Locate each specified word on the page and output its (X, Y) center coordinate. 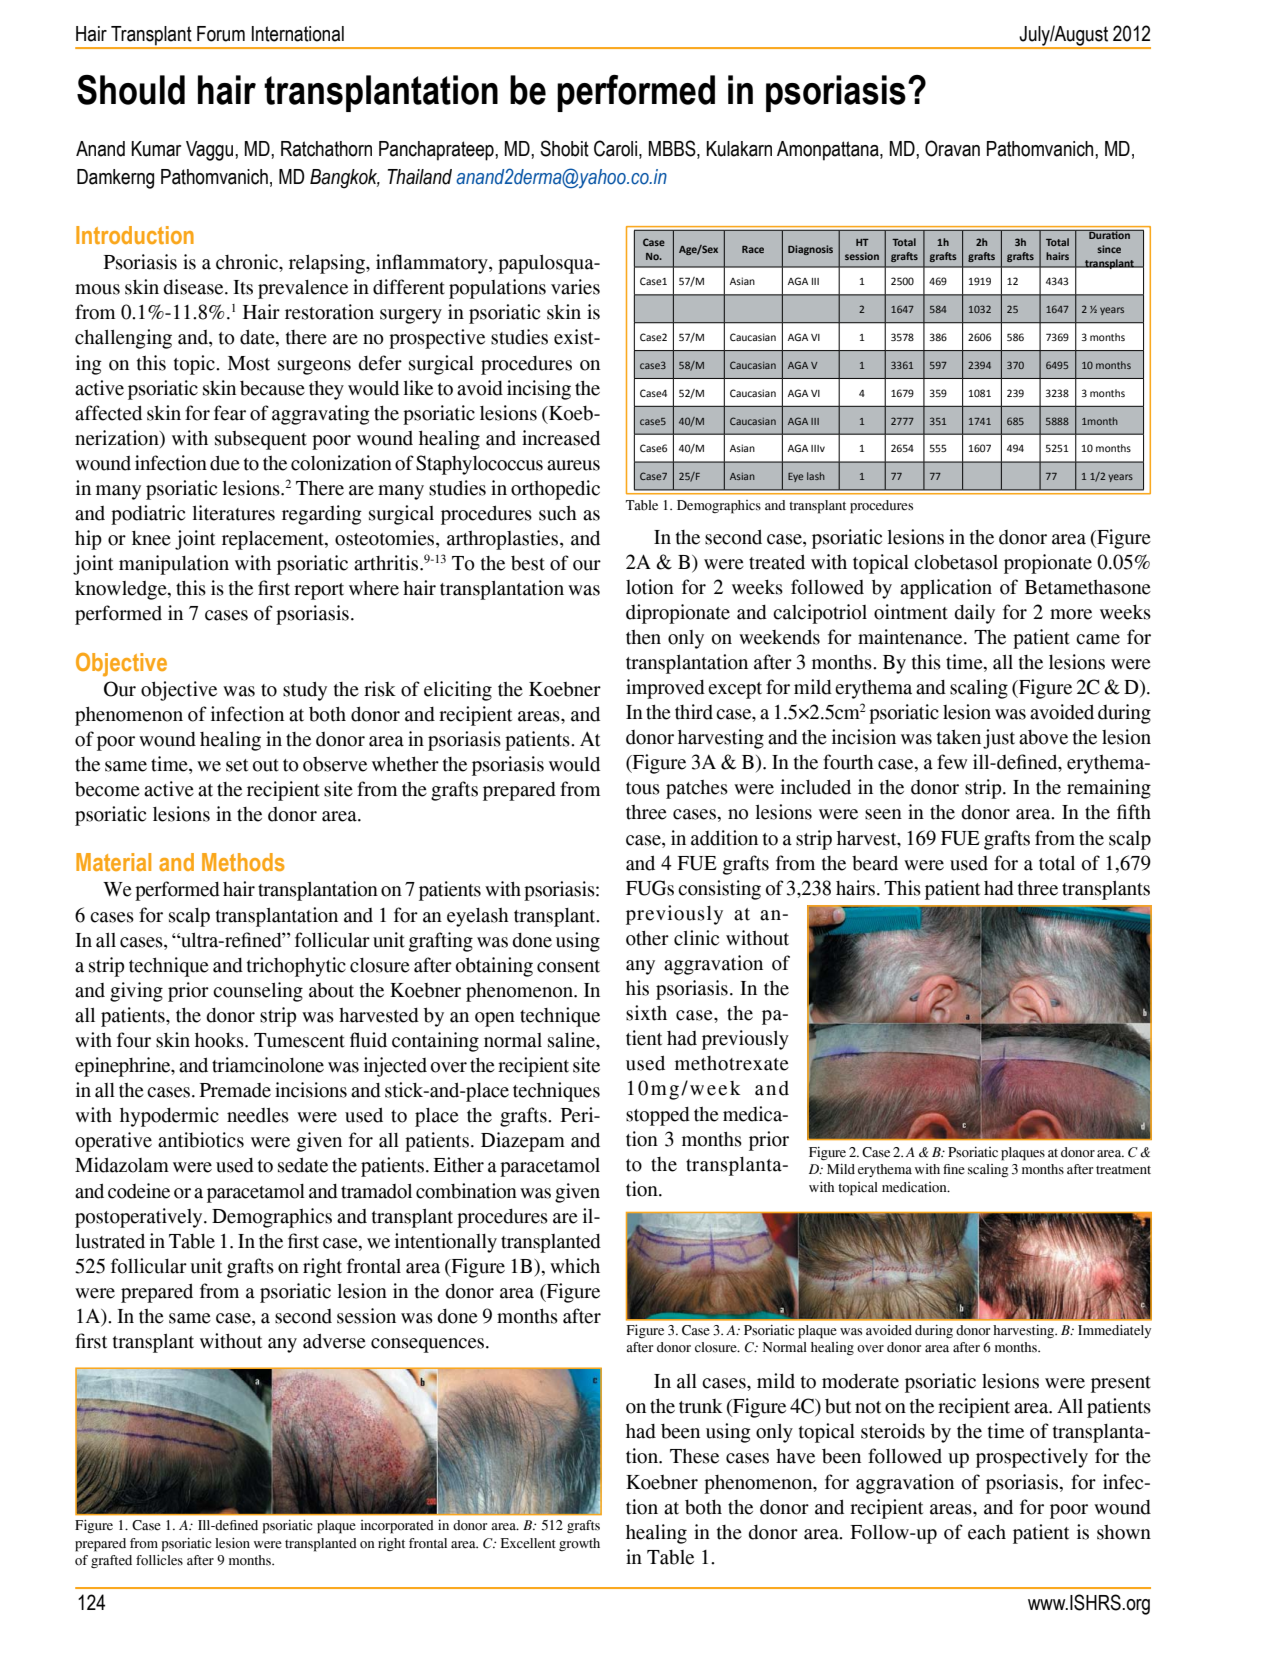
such (558, 513)
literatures (234, 513)
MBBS (673, 149)
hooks (220, 1040)
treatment (1123, 1170)
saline (572, 1040)
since (1109, 249)
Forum (221, 34)
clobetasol (956, 562)
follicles (159, 1560)
